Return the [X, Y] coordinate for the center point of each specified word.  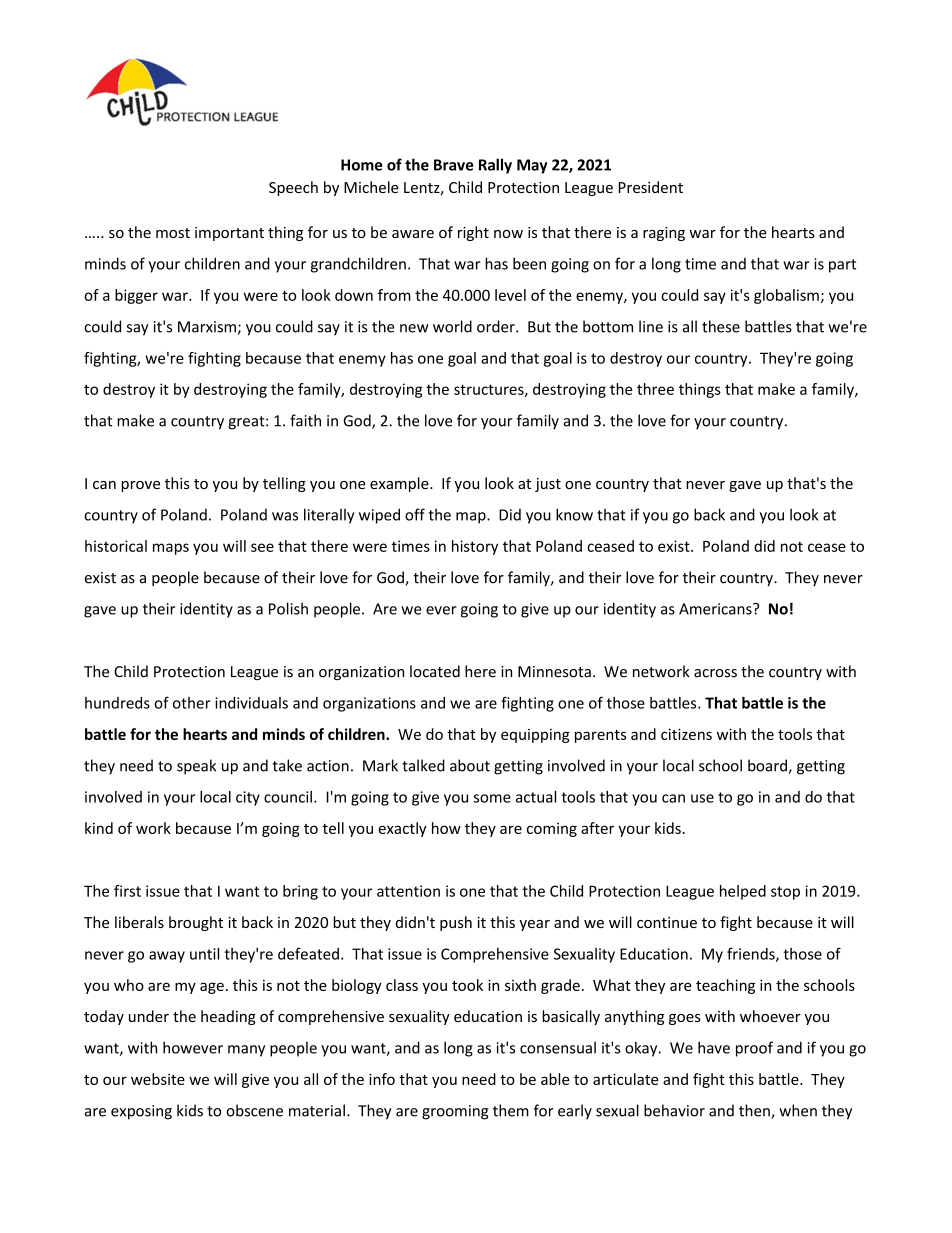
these [721, 326]
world [452, 326]
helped [743, 892]
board [768, 766]
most [173, 233]
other [192, 703]
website [158, 1079]
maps [171, 549]
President [651, 187]
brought [196, 923]
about [470, 765]
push [456, 923]
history [475, 547]
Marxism [207, 327]
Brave [454, 165]
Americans [716, 609]
